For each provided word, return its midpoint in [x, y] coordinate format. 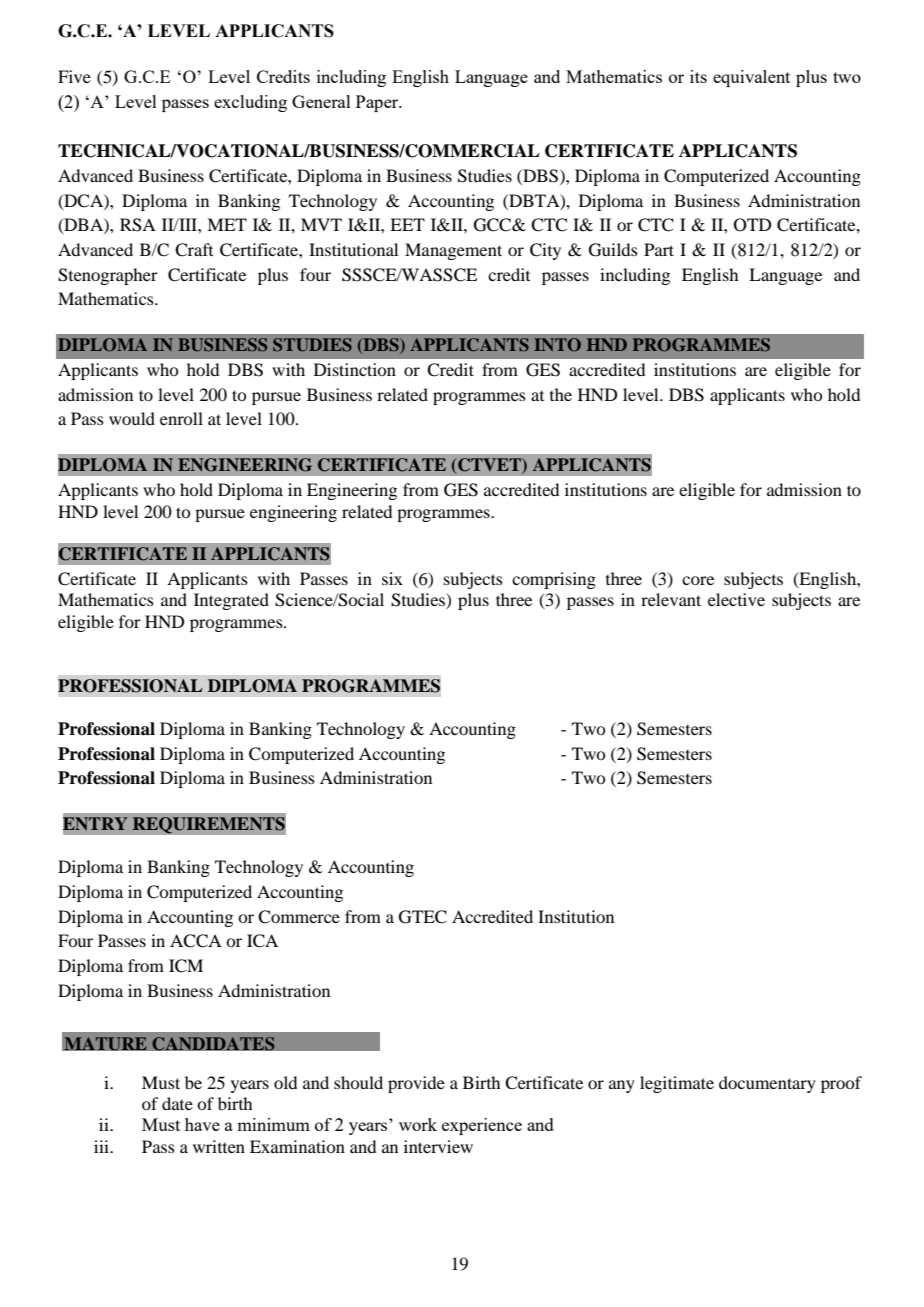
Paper [378, 103]
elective [736, 599]
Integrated [231, 601]
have [202, 1124]
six [392, 578]
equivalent [751, 78]
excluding [250, 103]
